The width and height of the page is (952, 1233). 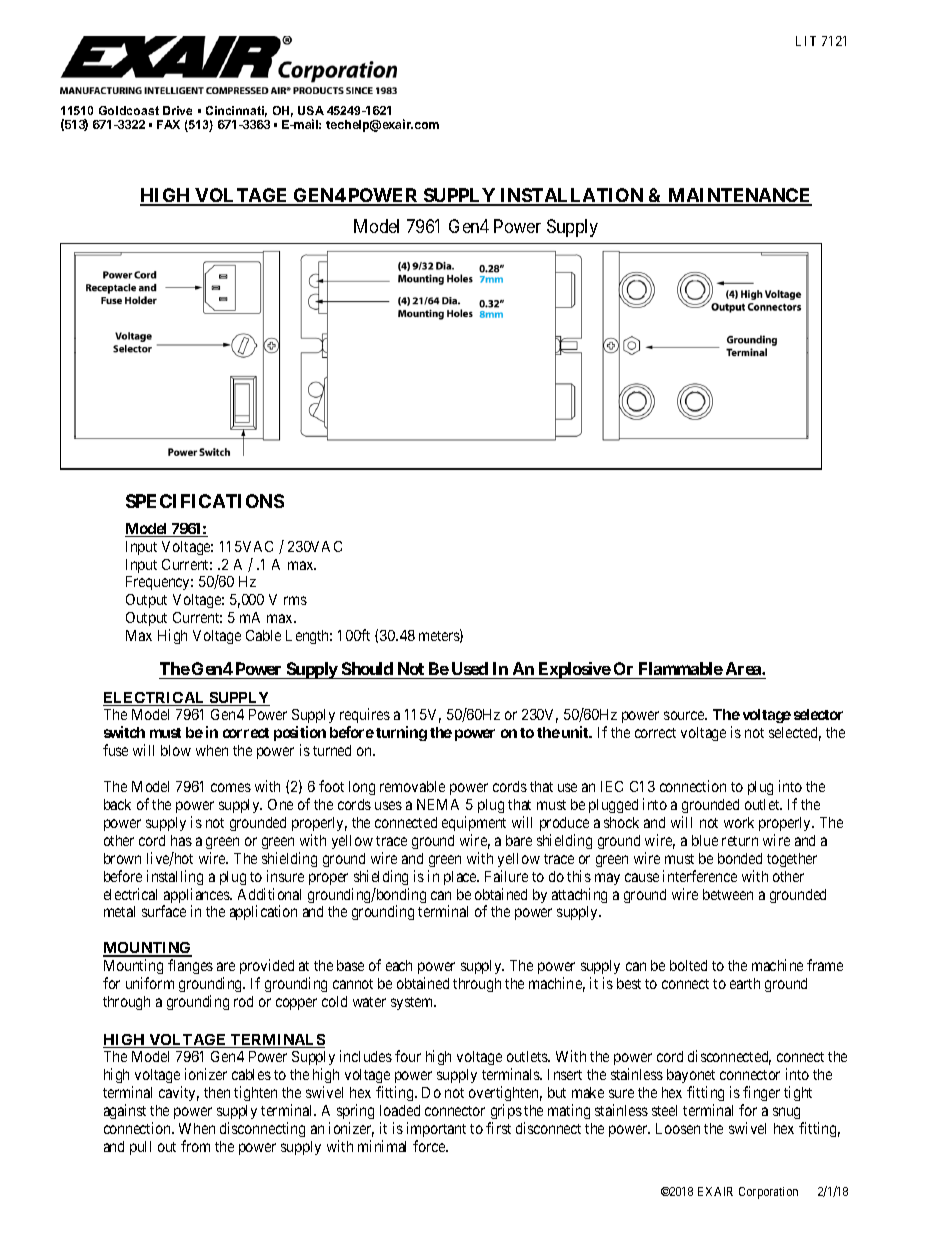 What do you see at coordinates (806, 41) in the page?
I see `LIT` at bounding box center [806, 41].
